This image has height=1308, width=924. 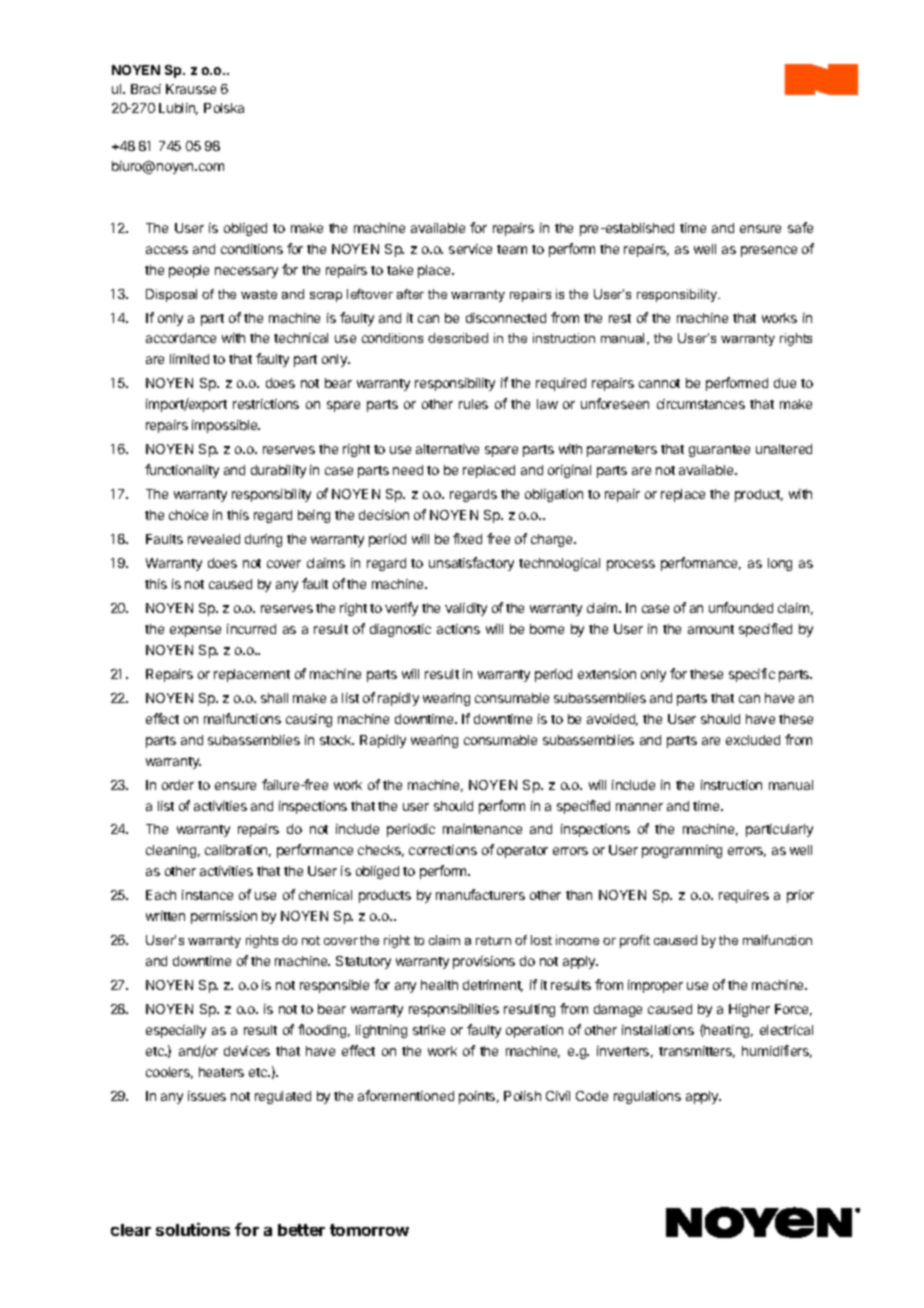 What do you see at coordinates (471, 564) in the image?
I see `unsatisfactory` at bounding box center [471, 564].
